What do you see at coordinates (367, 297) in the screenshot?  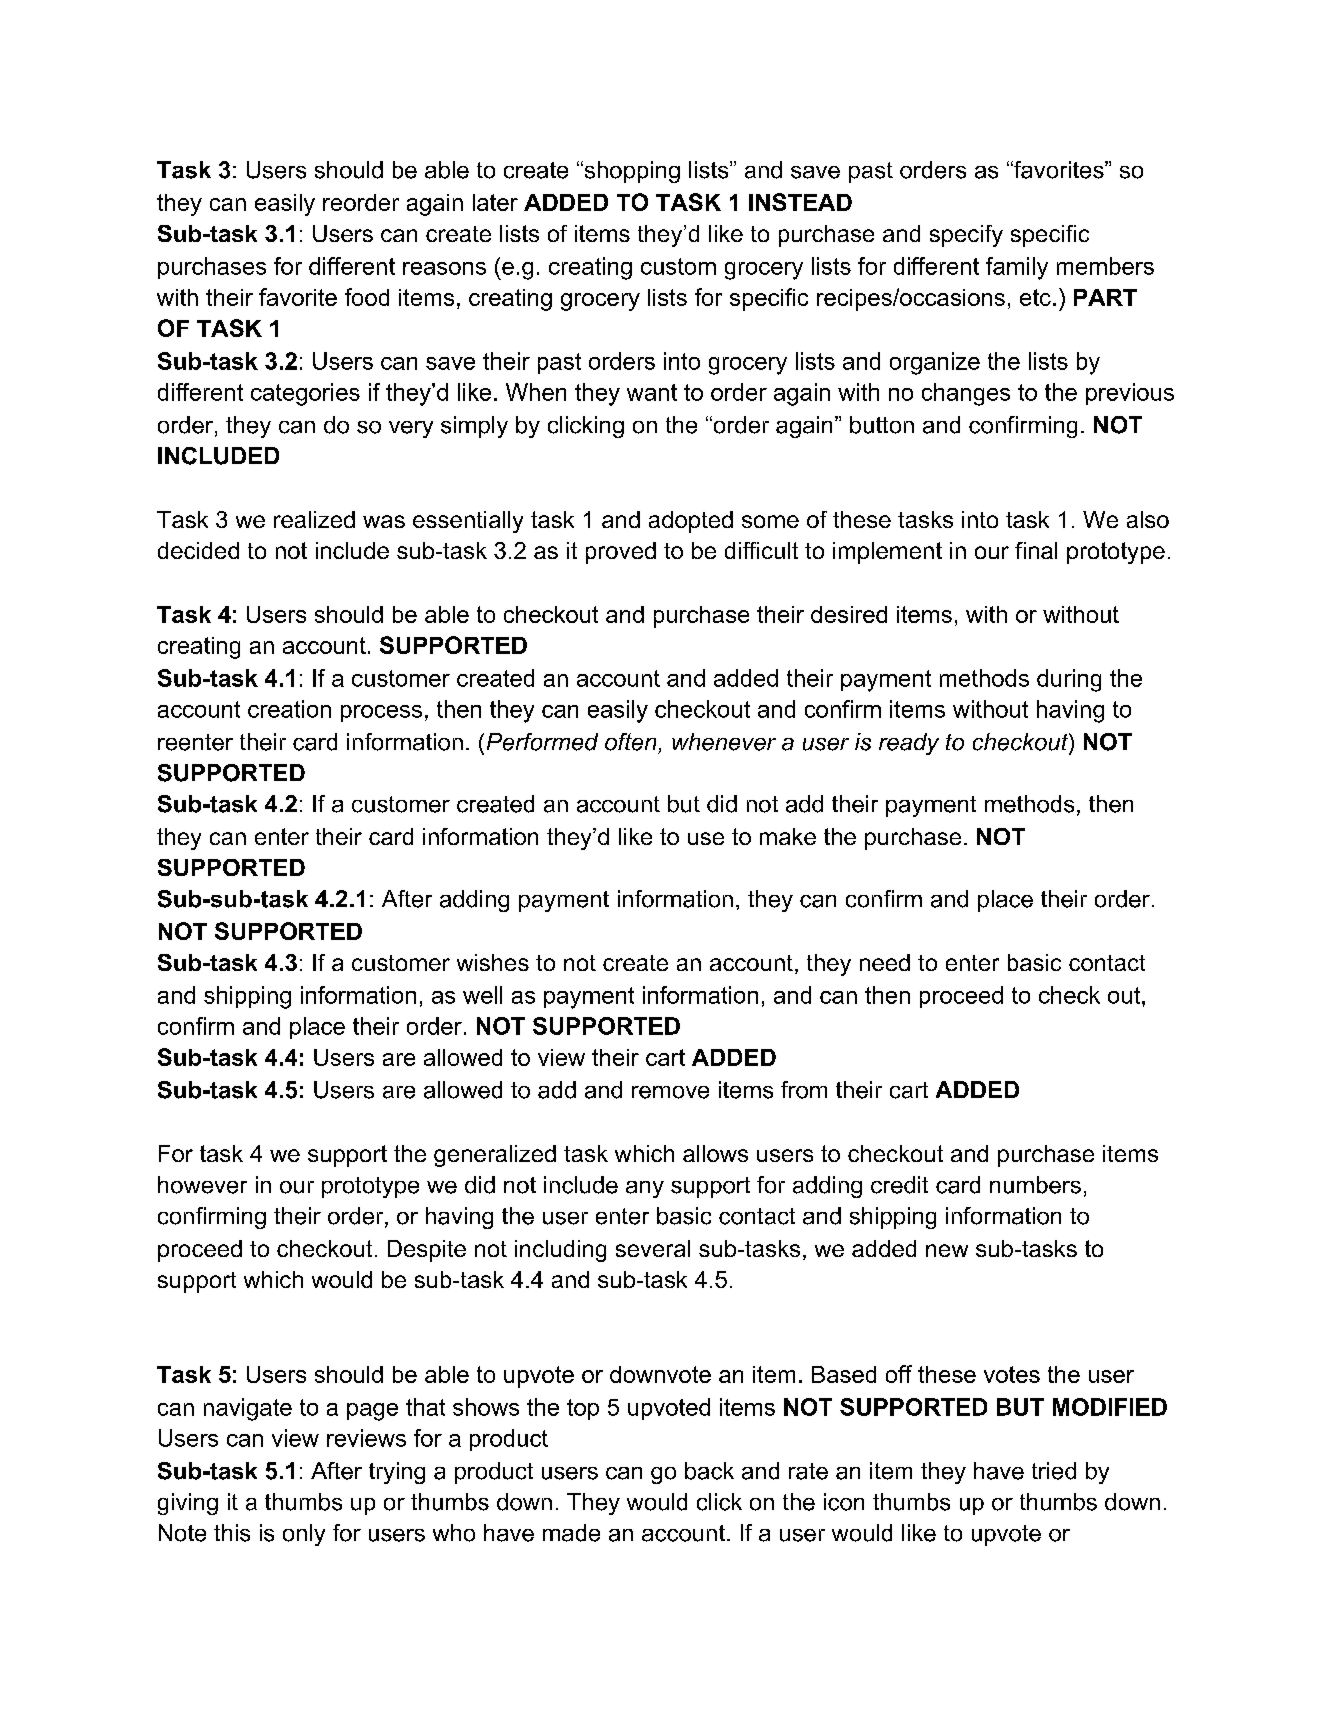 I see `food` at bounding box center [367, 297].
